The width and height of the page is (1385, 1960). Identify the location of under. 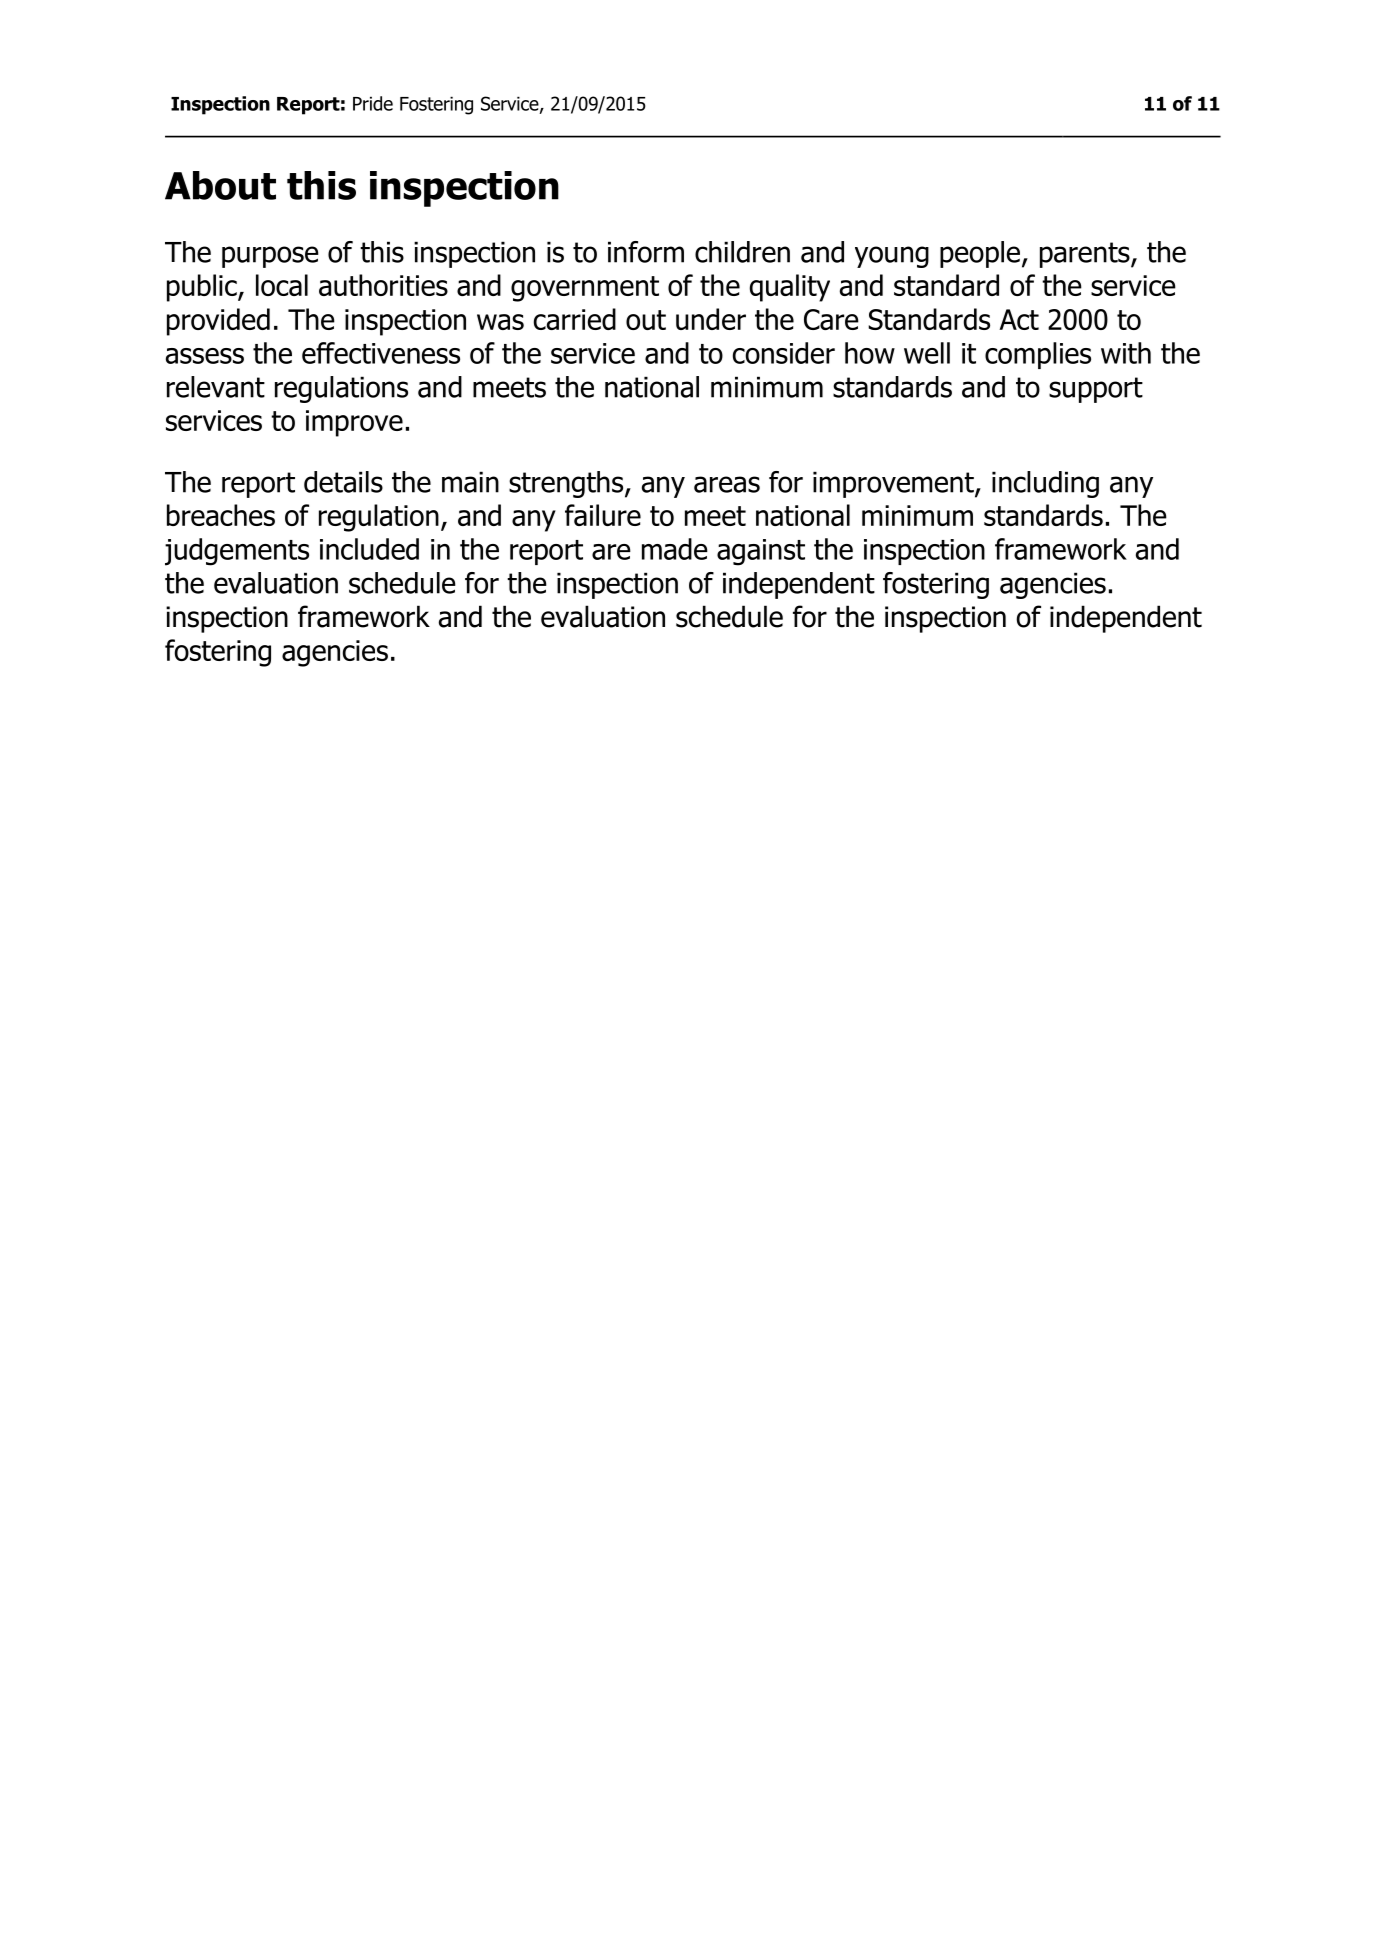
(711, 319).
